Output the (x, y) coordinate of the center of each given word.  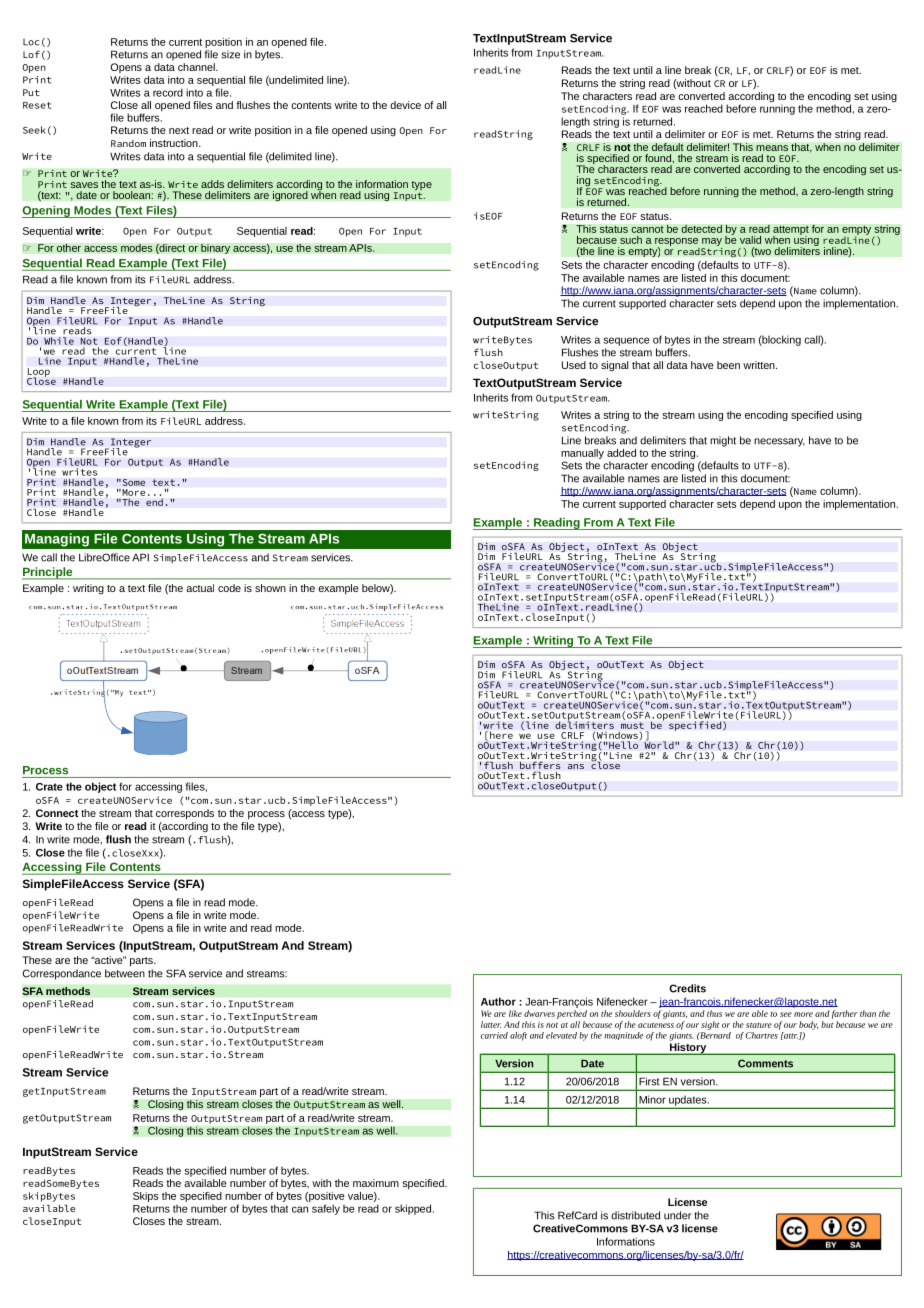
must (632, 725)
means (772, 148)
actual (200, 588)
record (168, 92)
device (405, 105)
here (501, 735)
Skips (146, 1197)
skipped (413, 1209)
